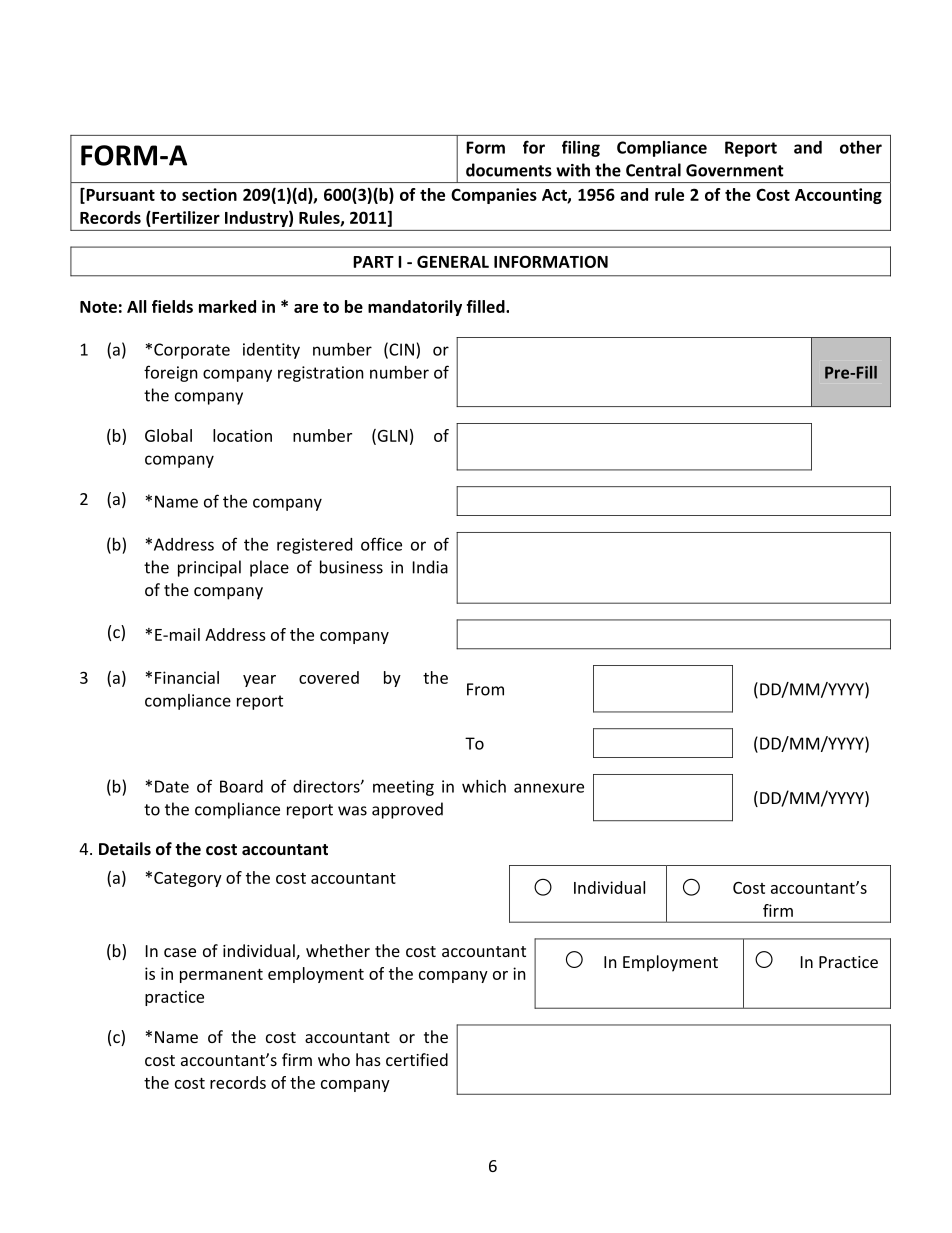 The width and height of the page is (952, 1233). Describe the element at coordinates (417, 1059) in the page. I see `certified` at that location.
